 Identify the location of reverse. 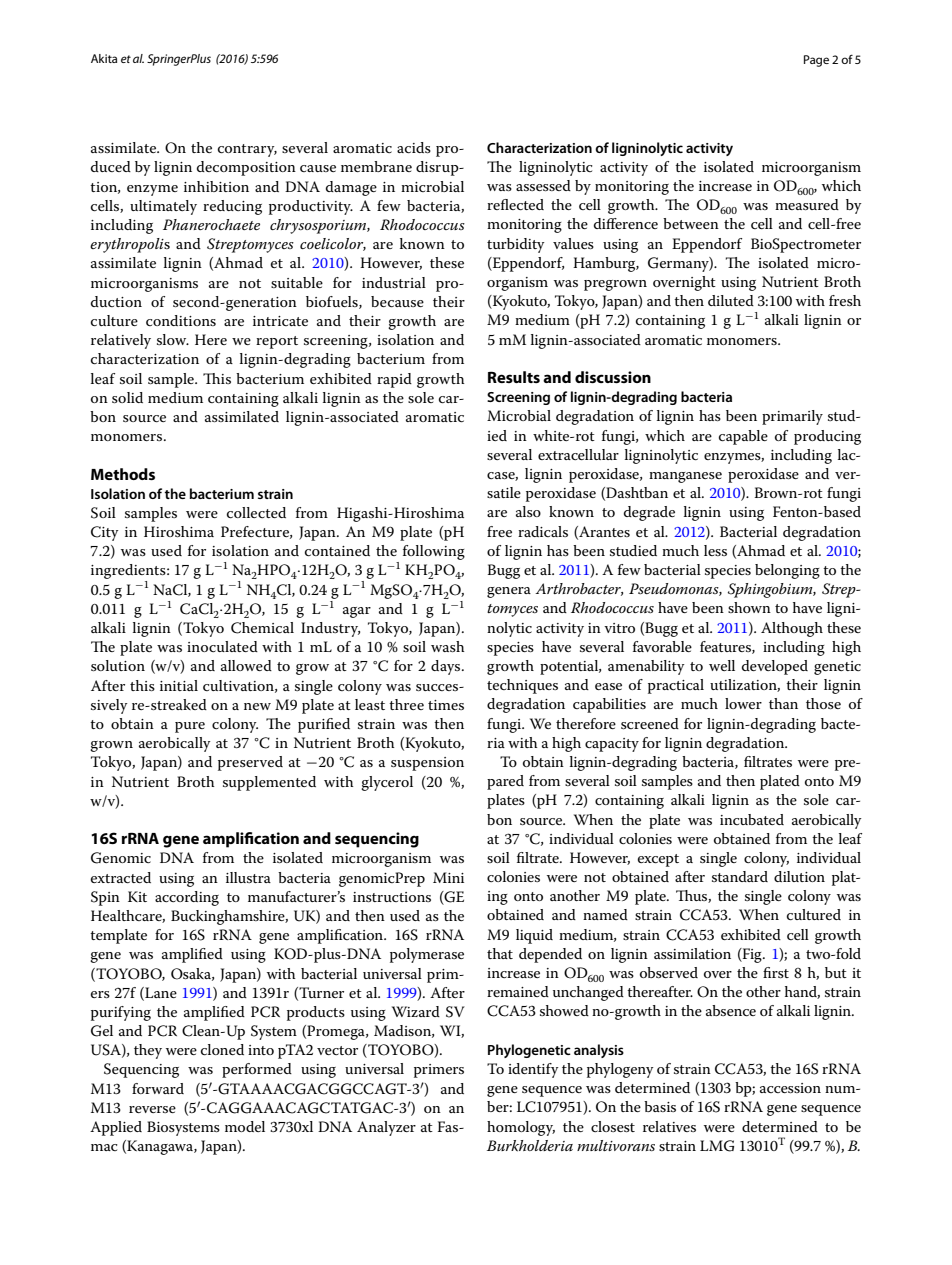
(152, 1109).
